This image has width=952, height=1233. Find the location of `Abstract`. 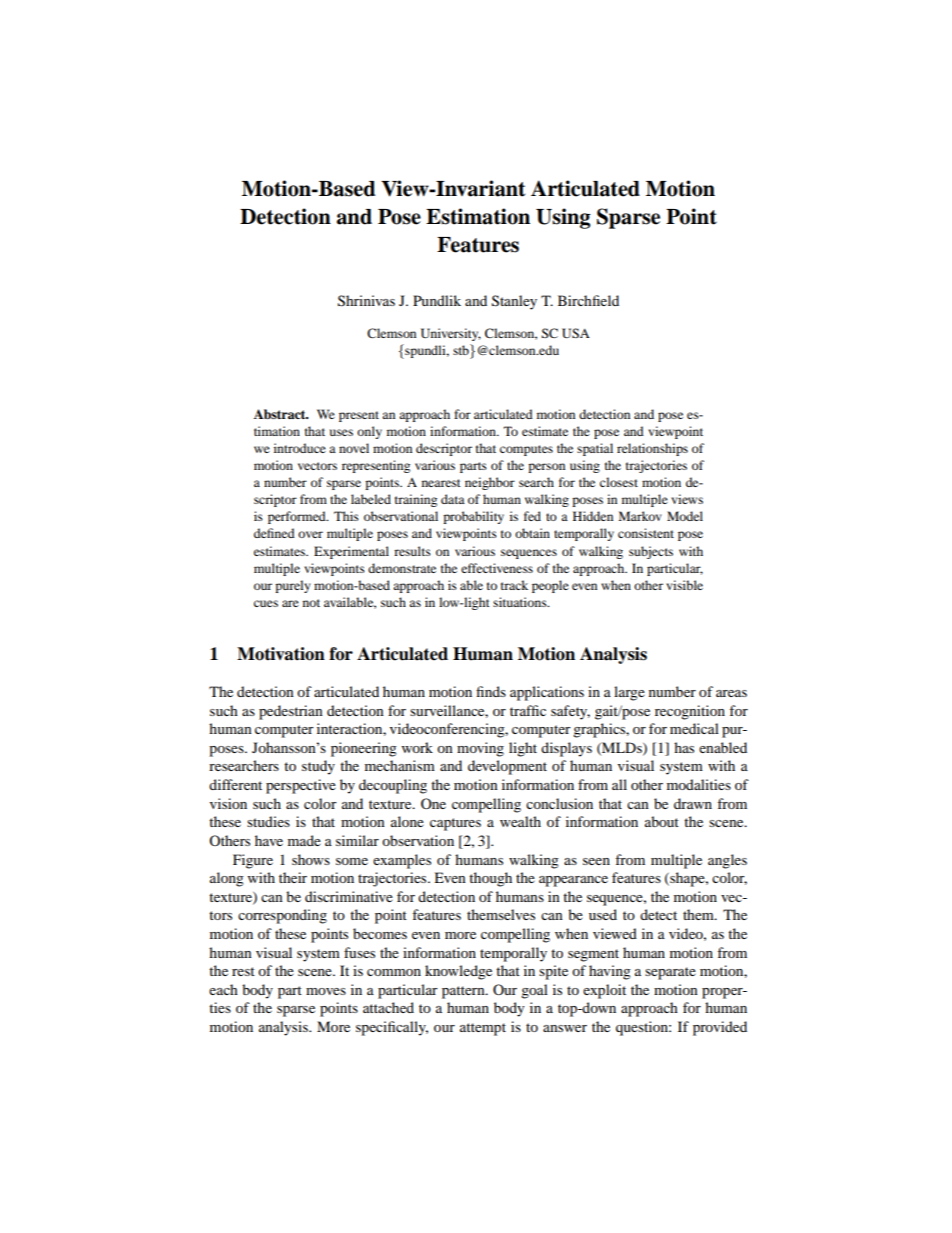

Abstract is located at coordinates (281, 414).
